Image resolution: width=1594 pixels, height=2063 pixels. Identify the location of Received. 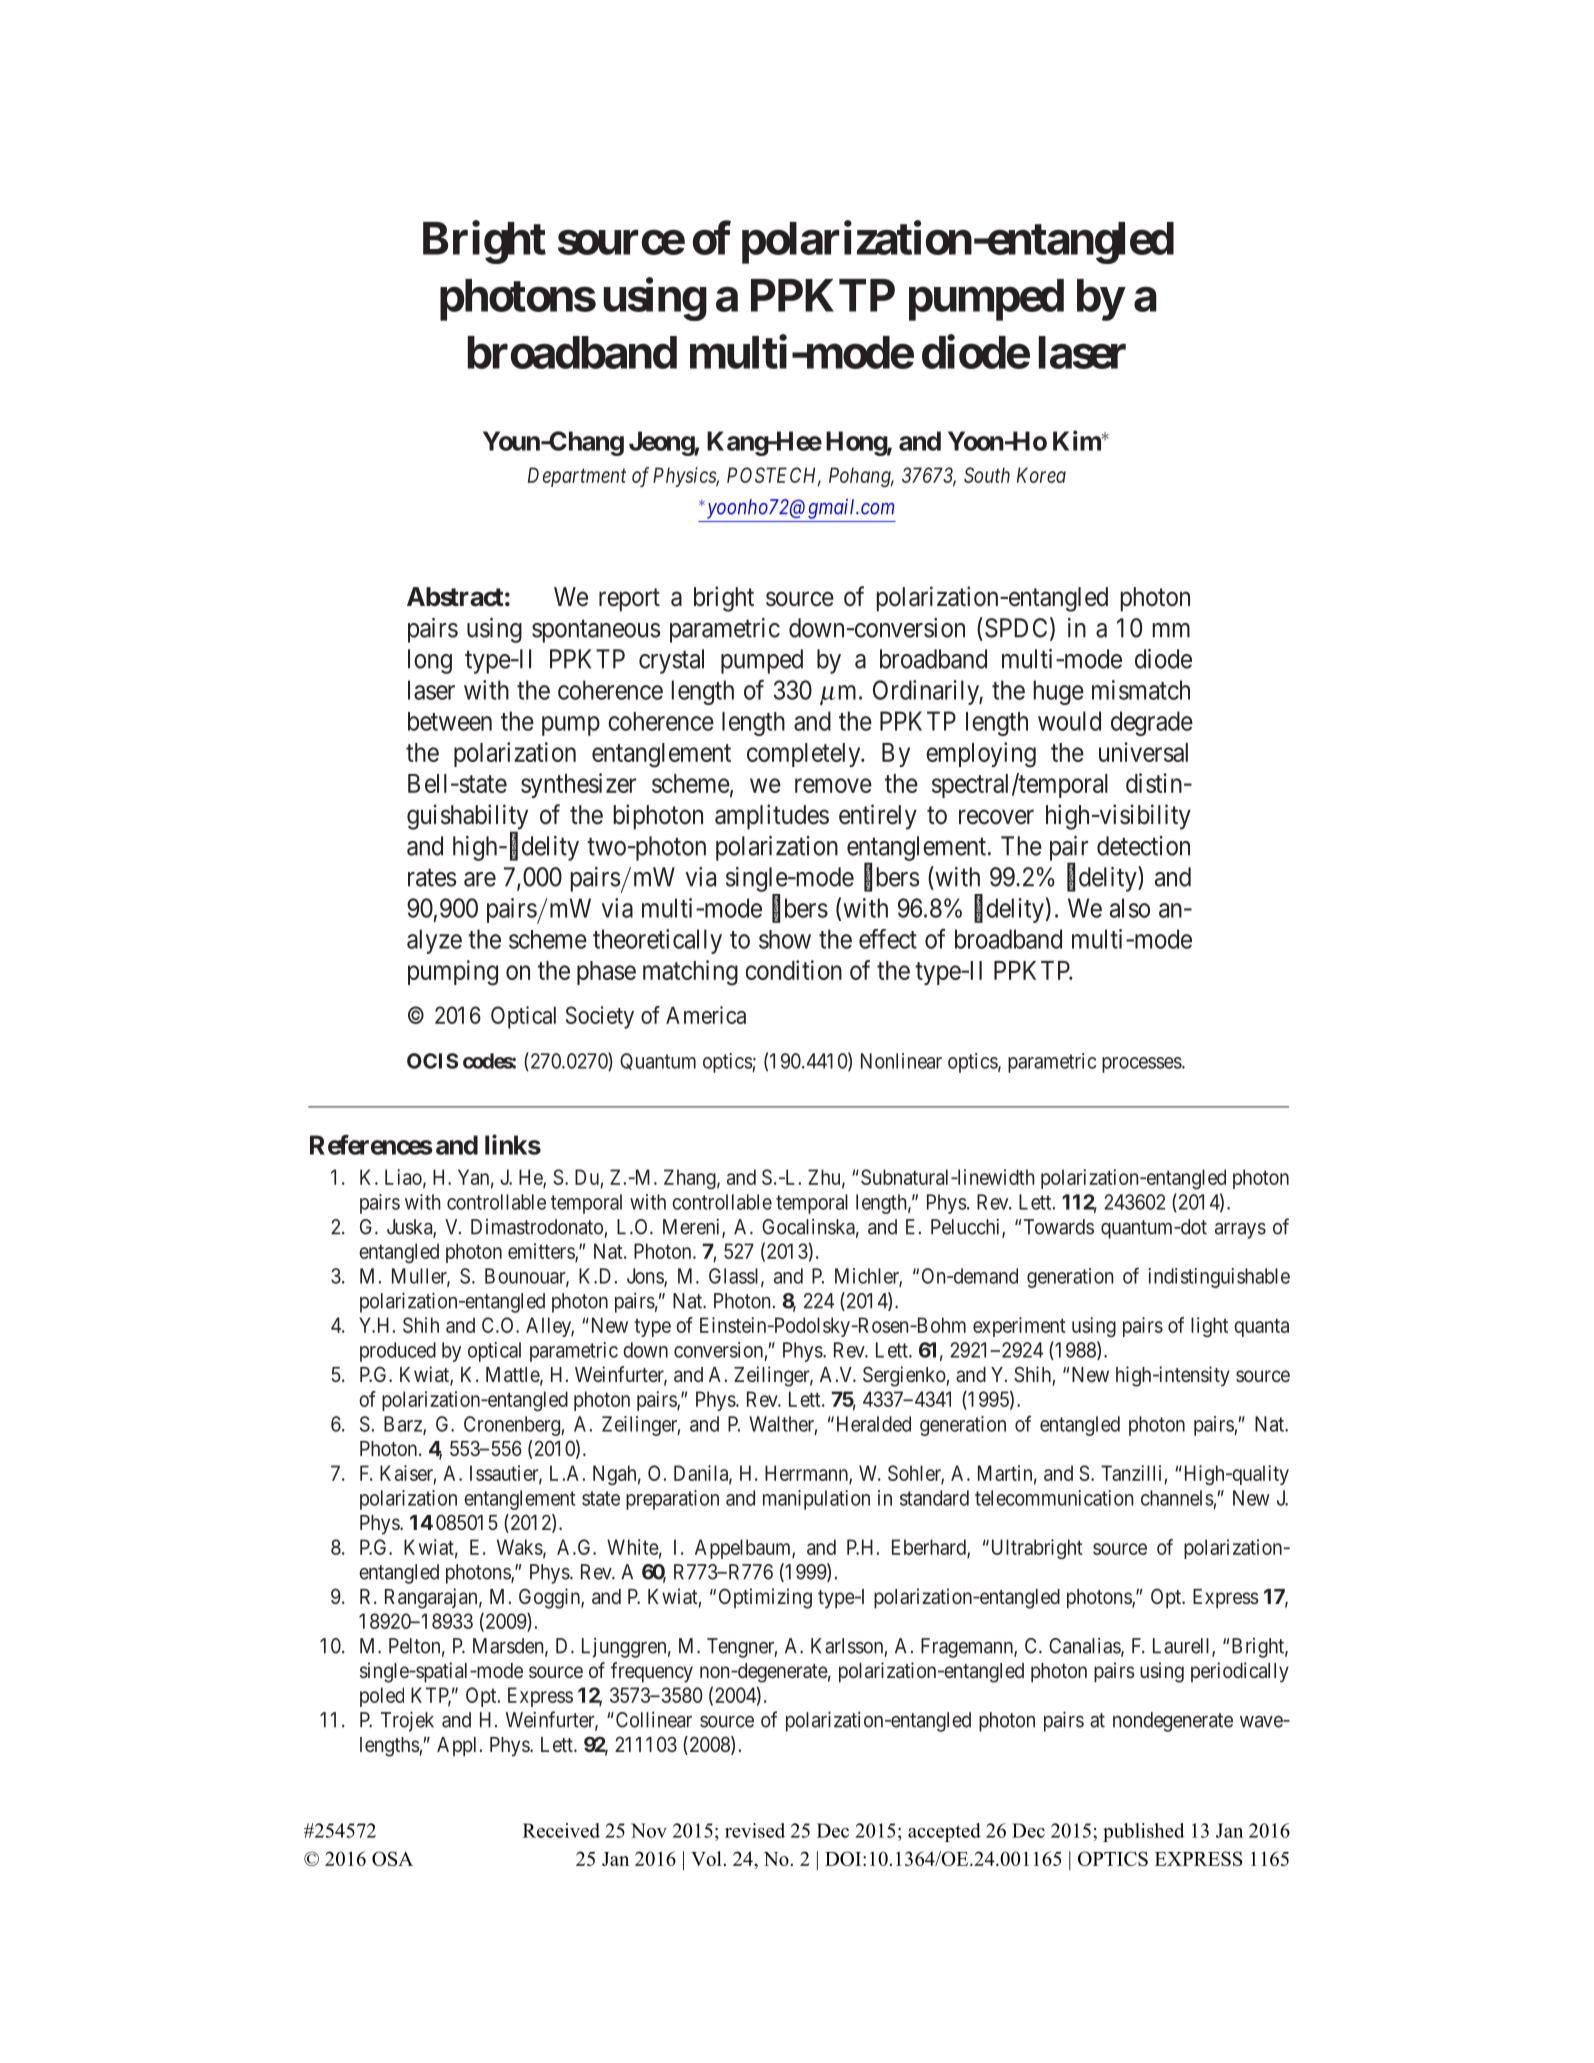
(561, 1830).
